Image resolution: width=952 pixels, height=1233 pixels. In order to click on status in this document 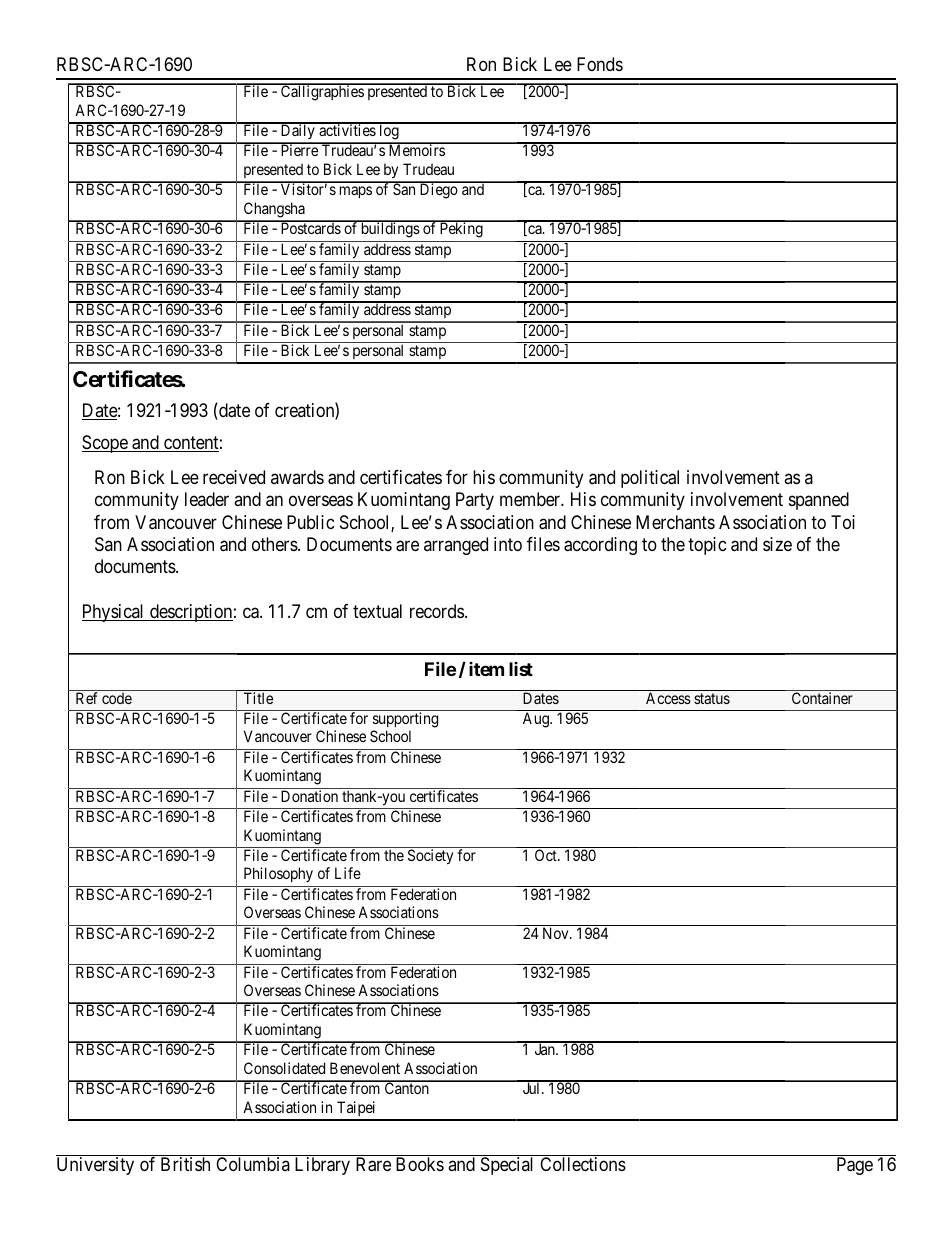, I will do `click(712, 698)`.
